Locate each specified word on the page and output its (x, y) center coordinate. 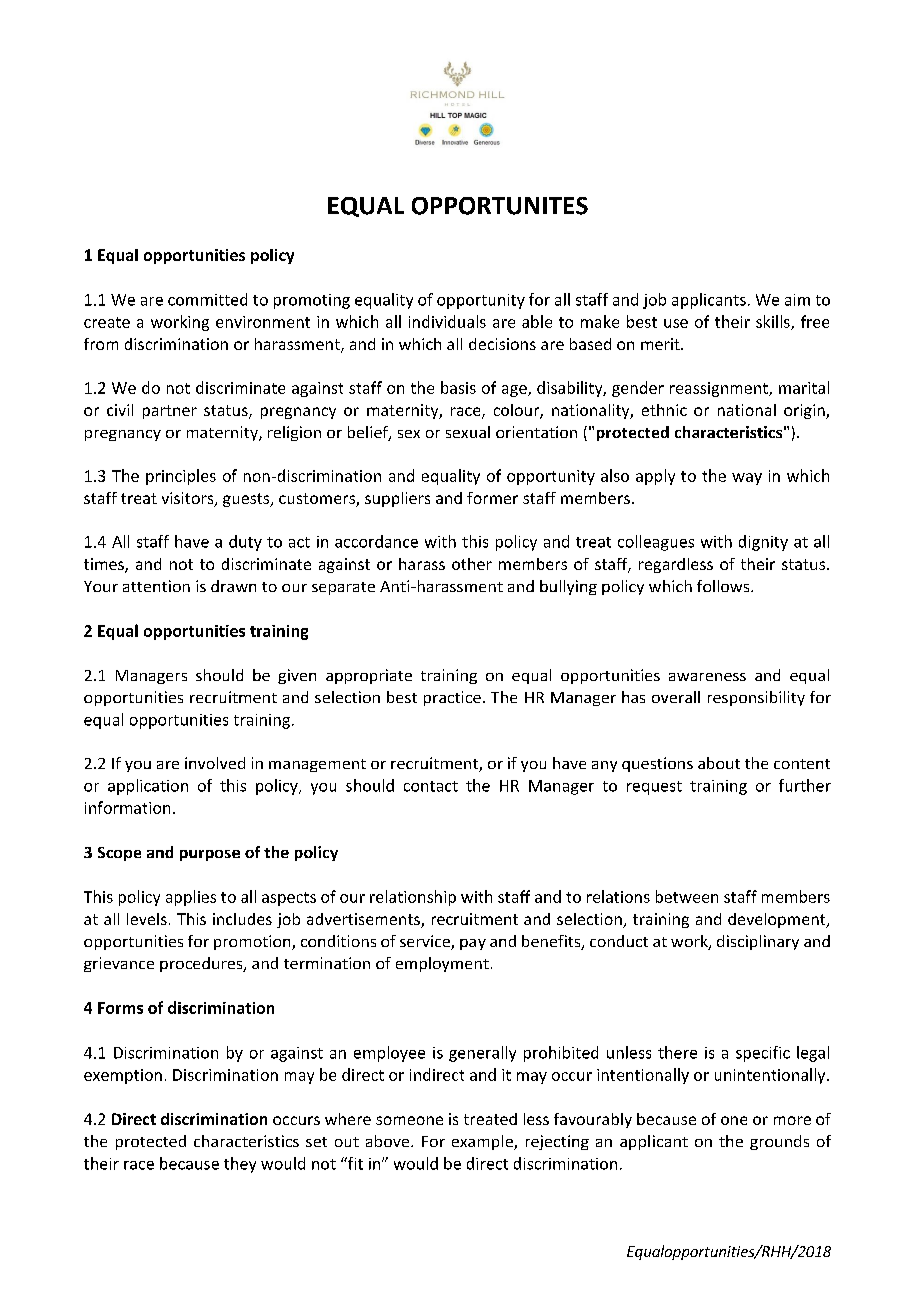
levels (147, 919)
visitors (189, 499)
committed (207, 299)
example (483, 1142)
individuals (447, 321)
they (240, 1165)
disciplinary (758, 942)
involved (215, 763)
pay (473, 944)
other (472, 564)
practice (452, 698)
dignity (763, 543)
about (719, 763)
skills (774, 322)
